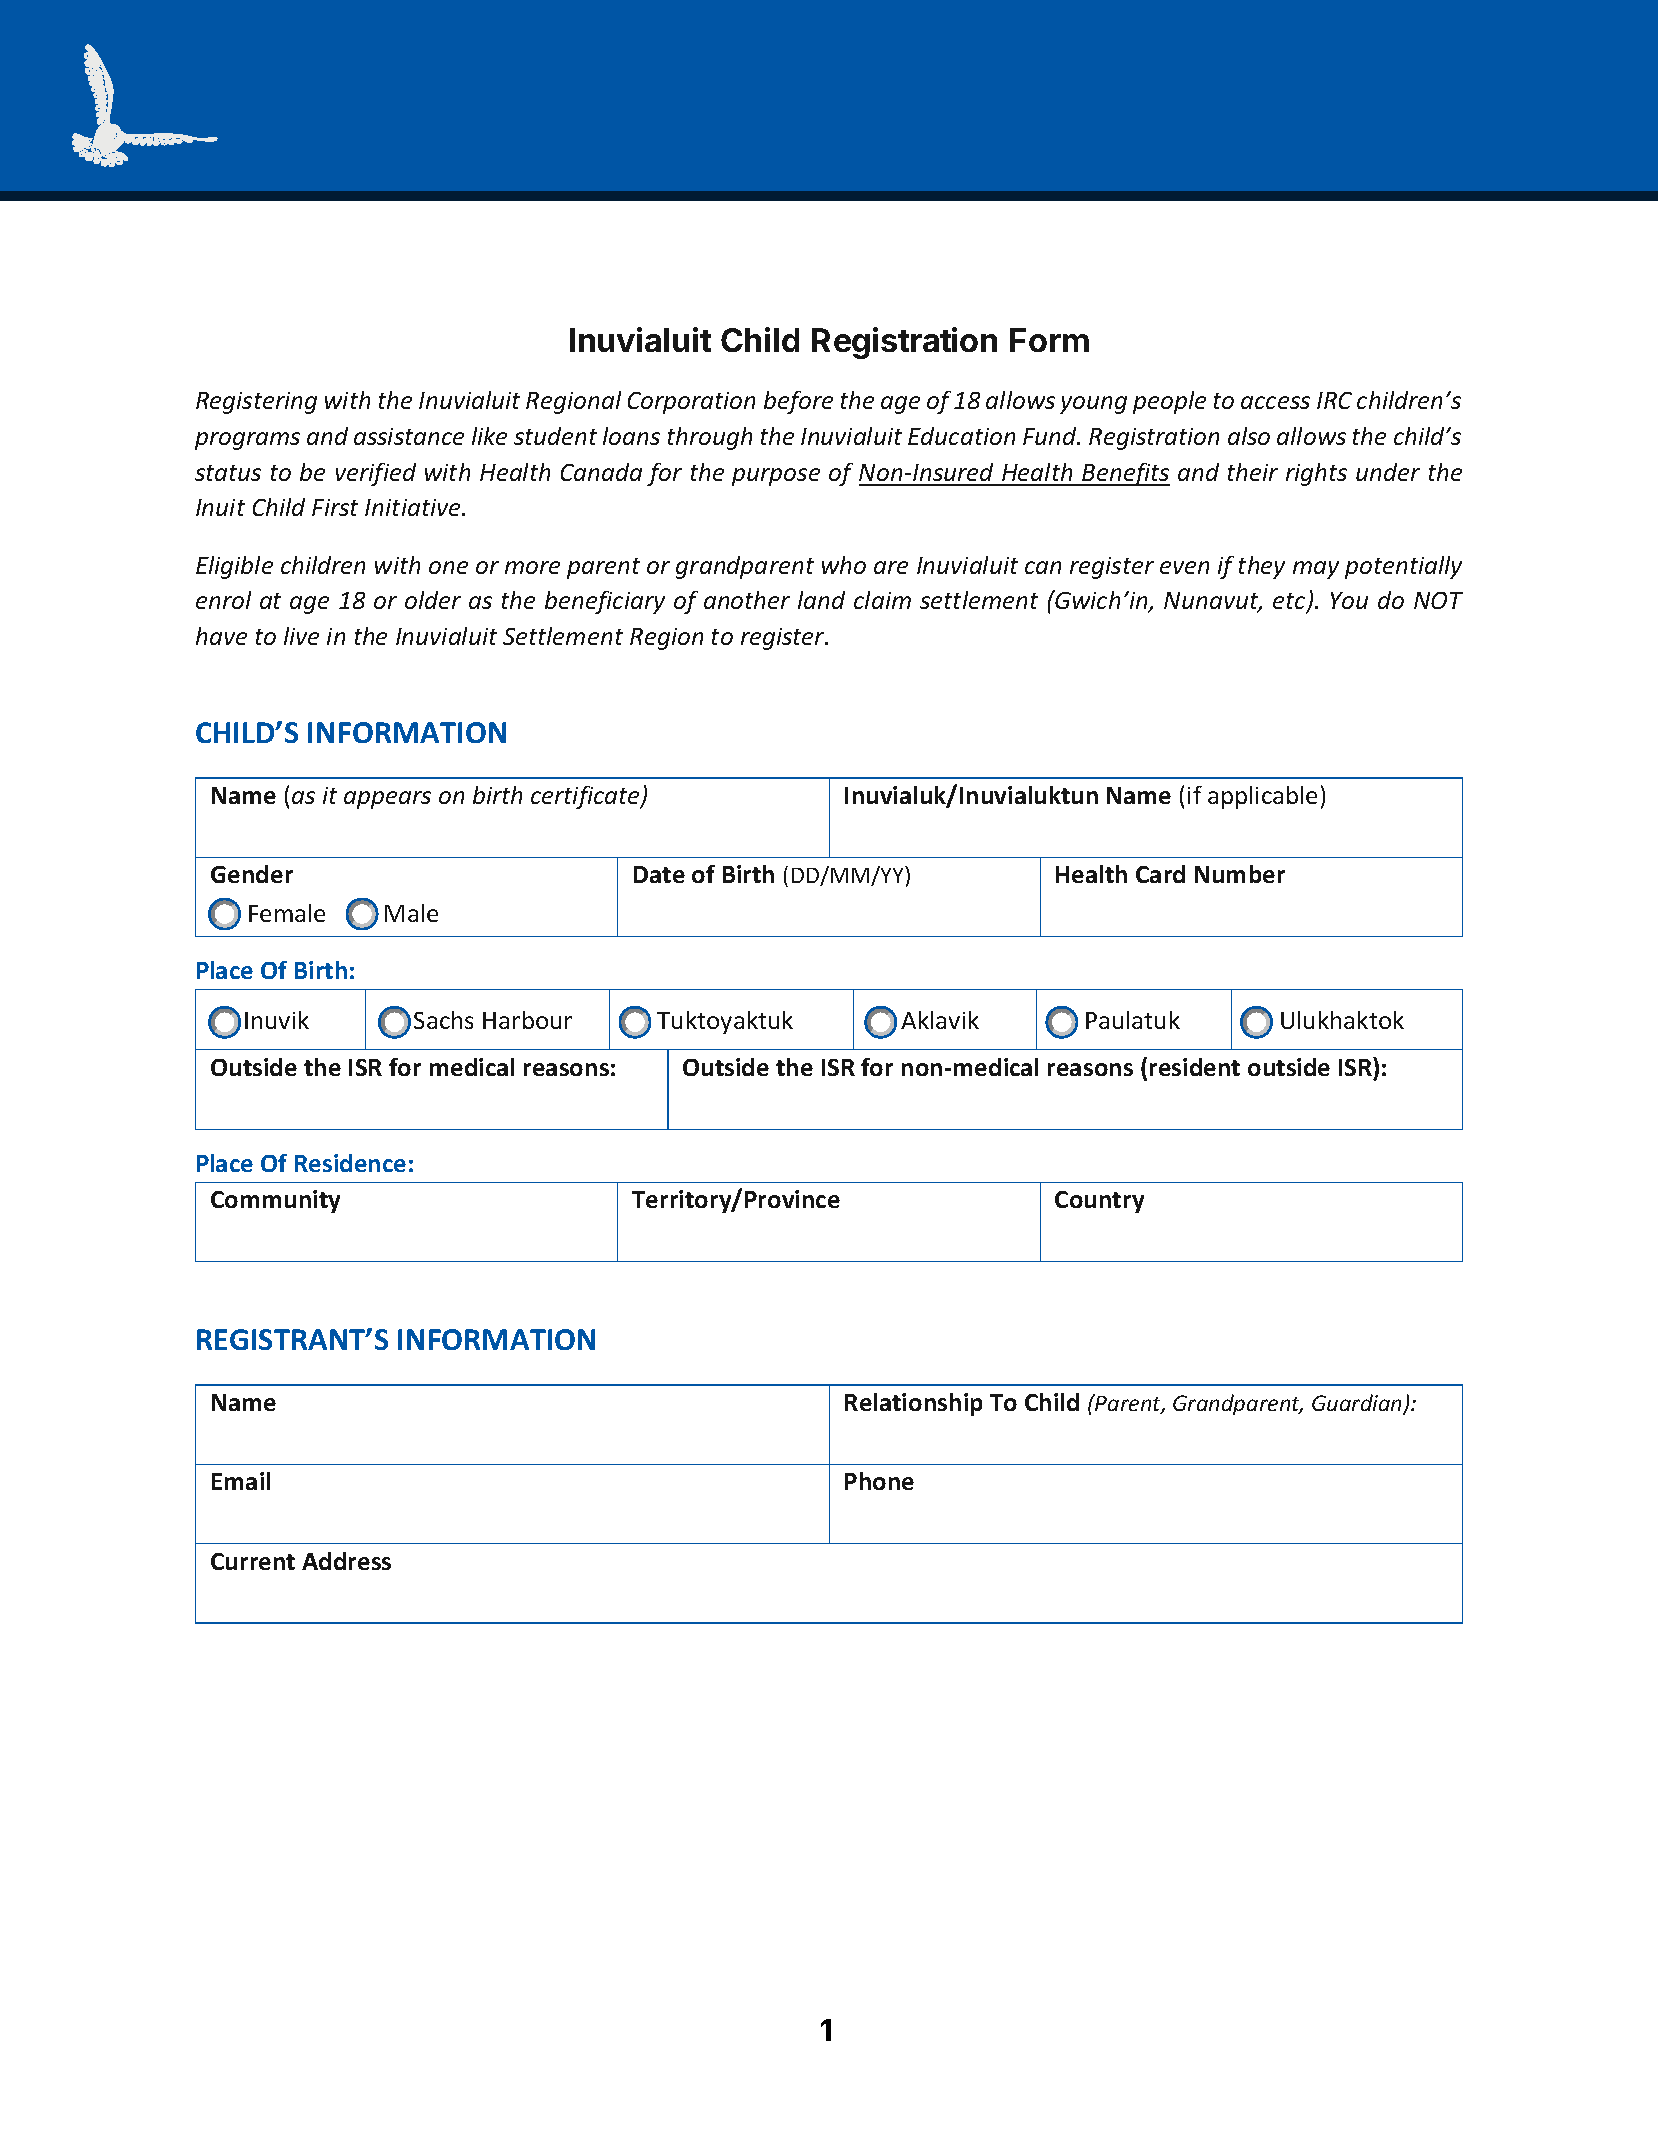  Describe the element at coordinates (1099, 1202) in the screenshot. I see `Country` at that location.
